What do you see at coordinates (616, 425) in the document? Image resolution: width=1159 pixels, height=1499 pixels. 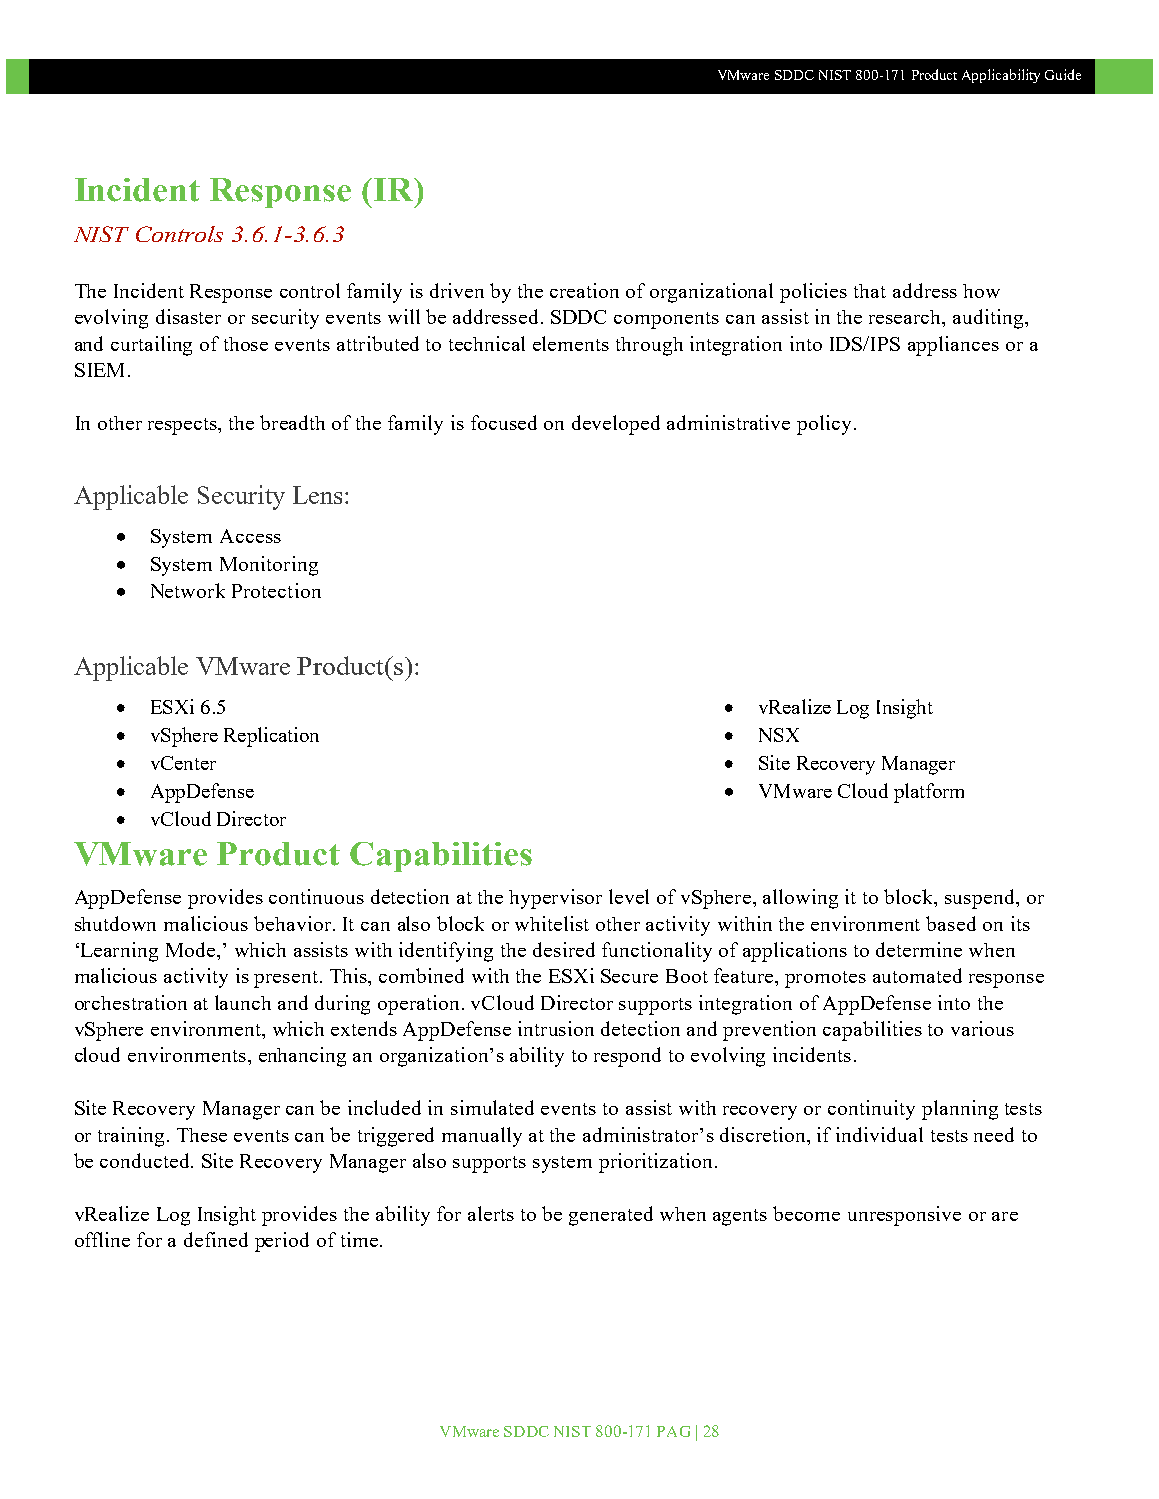 I see `developed` at bounding box center [616, 425].
